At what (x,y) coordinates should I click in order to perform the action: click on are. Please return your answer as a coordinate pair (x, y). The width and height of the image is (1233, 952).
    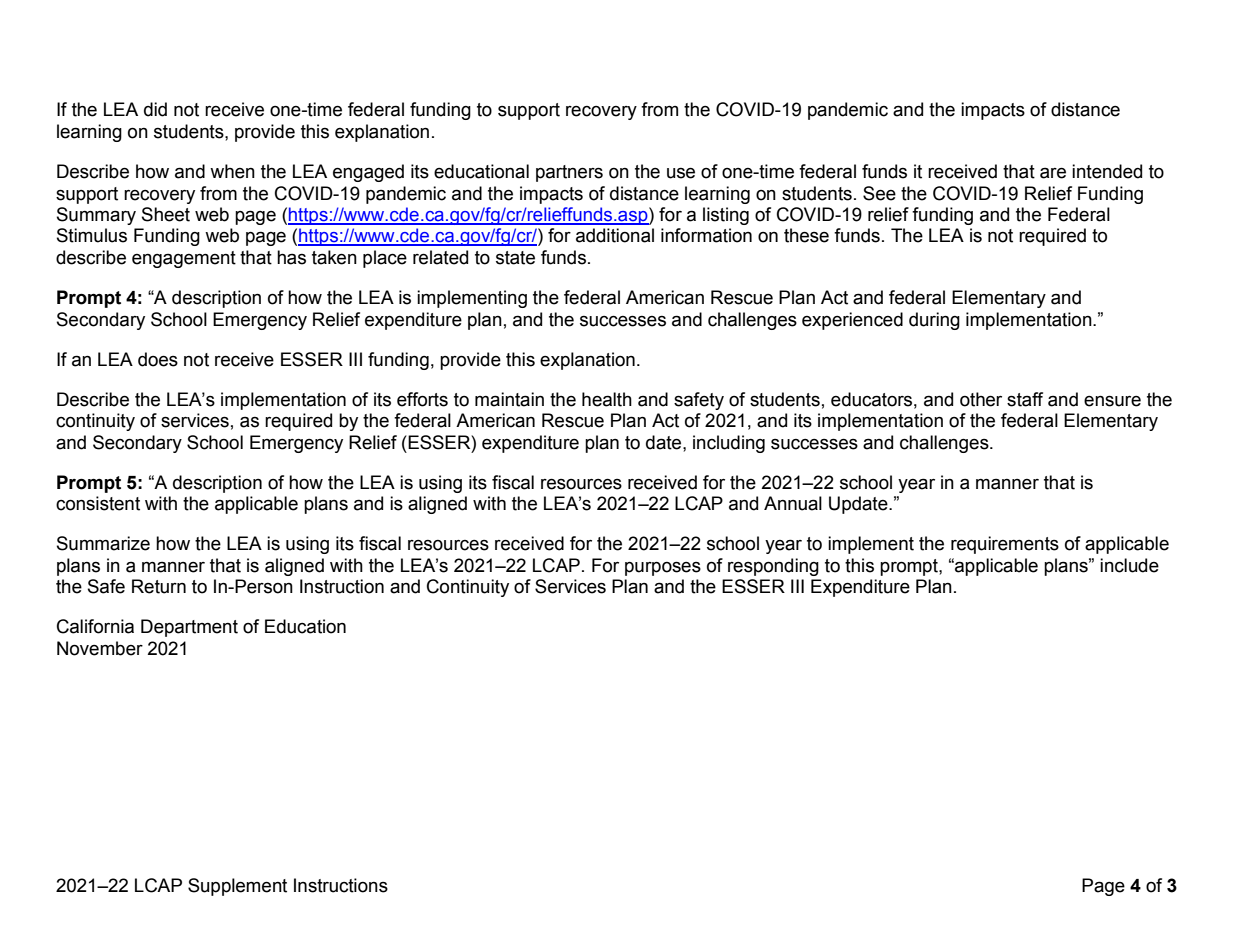
    Looking at the image, I should click on (1053, 173).
